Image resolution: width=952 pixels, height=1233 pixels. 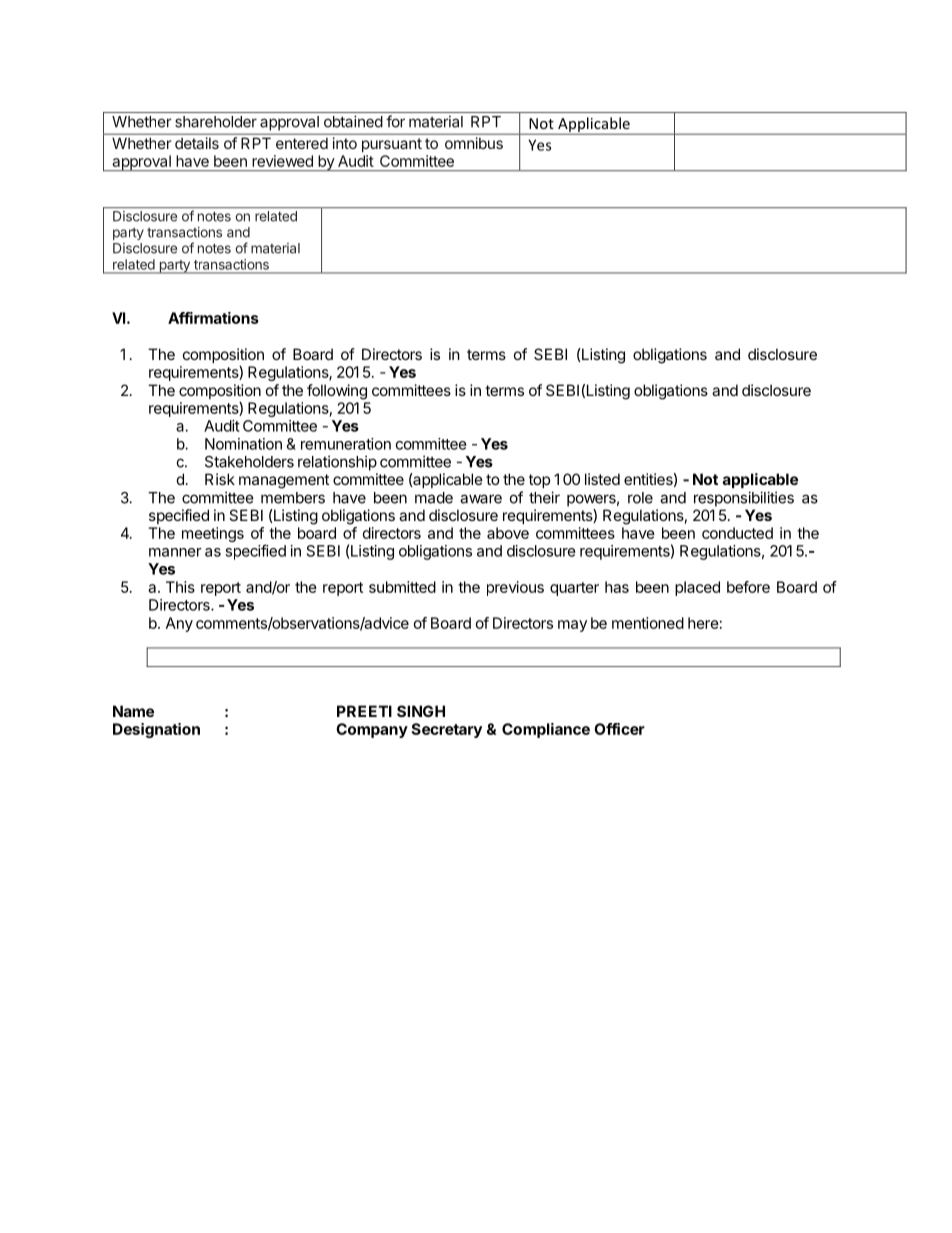 What do you see at coordinates (474, 143) in the screenshot?
I see `omnibus` at bounding box center [474, 143].
